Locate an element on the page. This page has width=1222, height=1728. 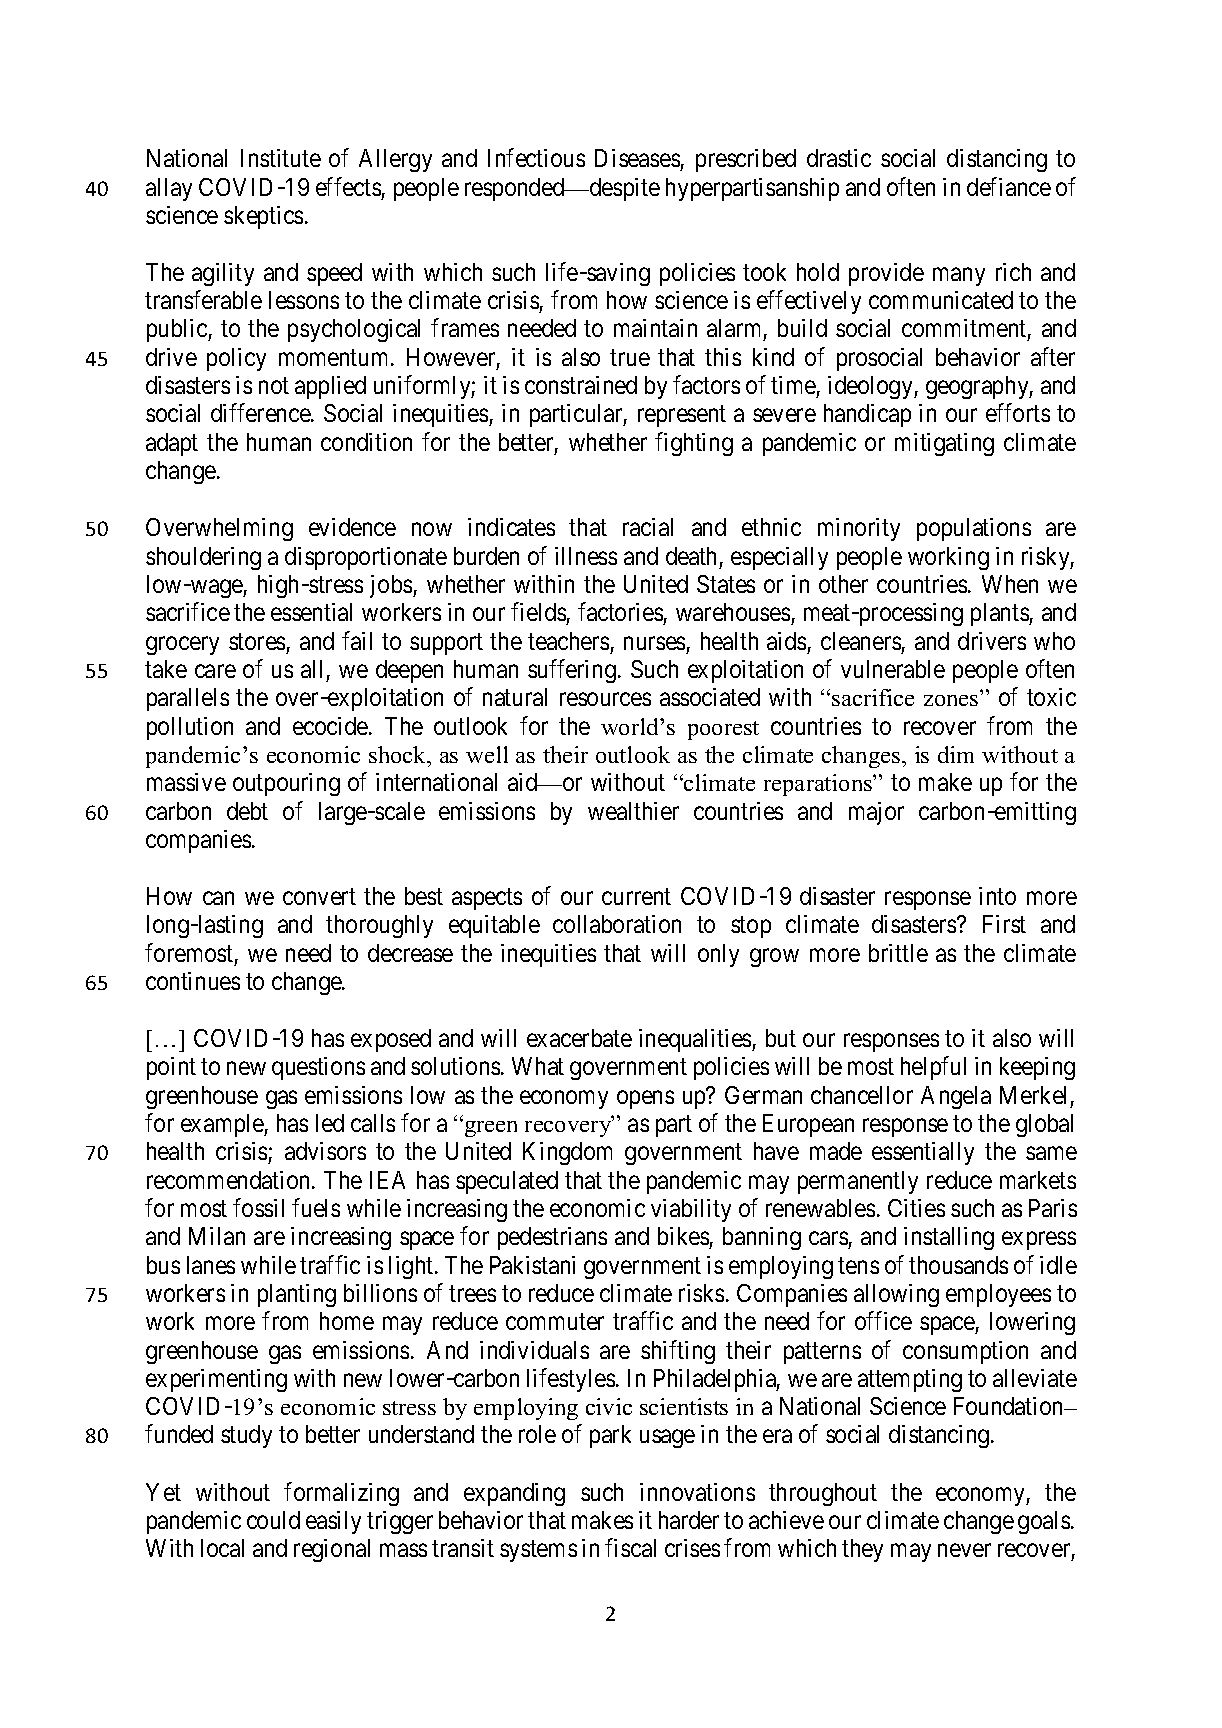
skeptics is located at coordinates (263, 217).
